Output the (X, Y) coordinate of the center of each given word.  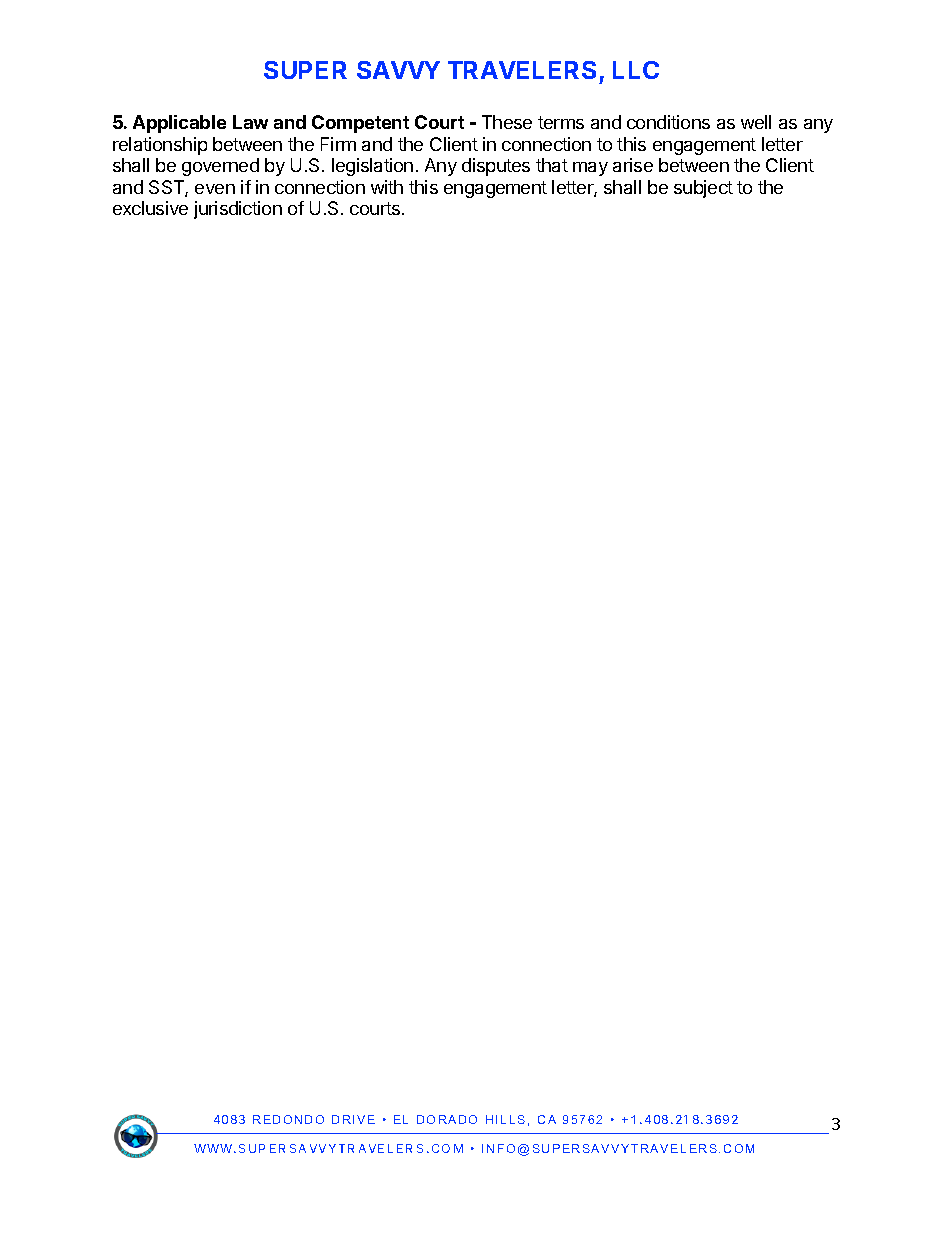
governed (220, 167)
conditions (668, 122)
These (507, 122)
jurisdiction (238, 210)
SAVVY (398, 70)
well (756, 122)
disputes (496, 167)
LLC (636, 70)
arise (633, 165)
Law (250, 122)
